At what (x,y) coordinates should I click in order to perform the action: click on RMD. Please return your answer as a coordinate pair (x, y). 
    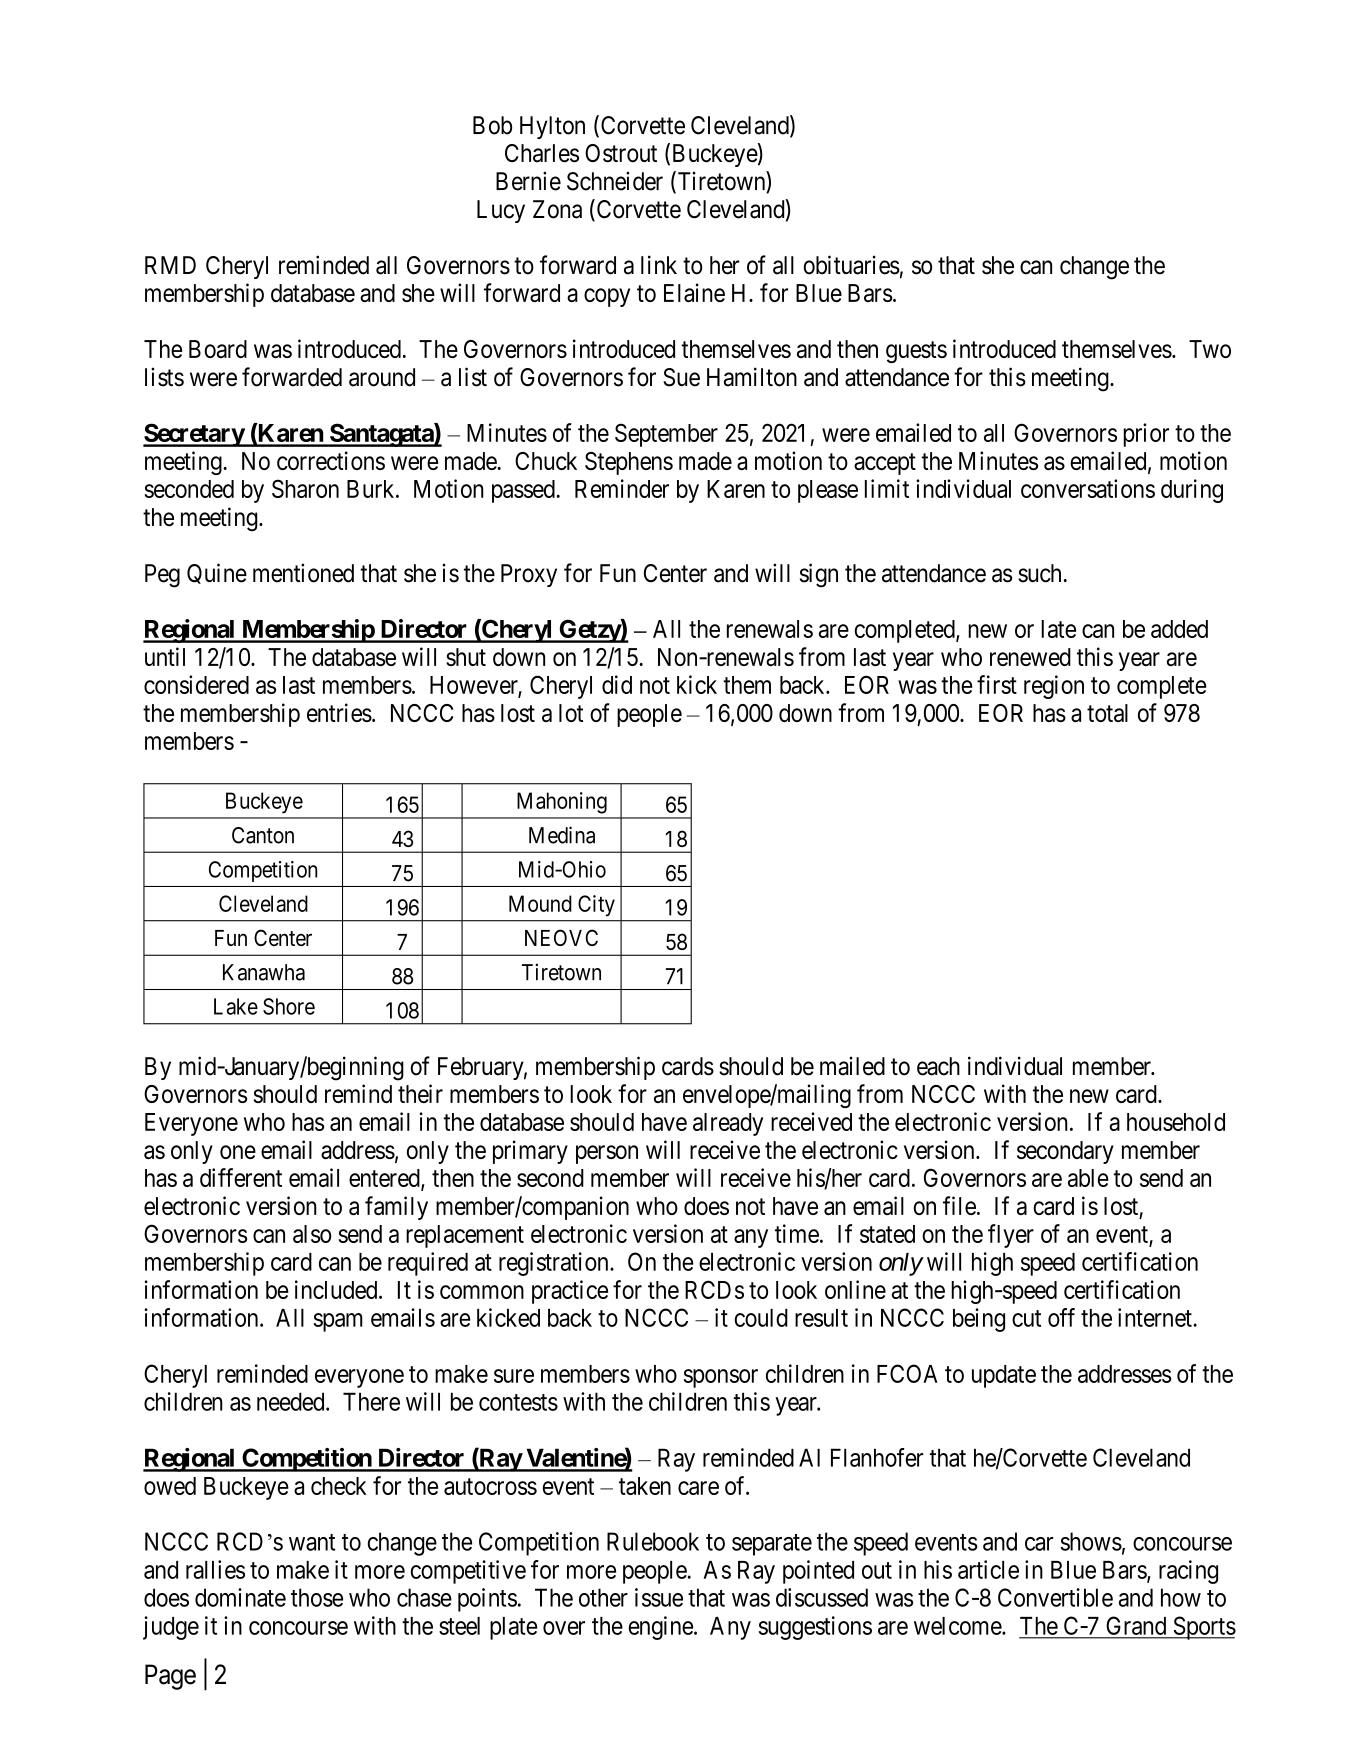
    Looking at the image, I should click on (170, 265).
